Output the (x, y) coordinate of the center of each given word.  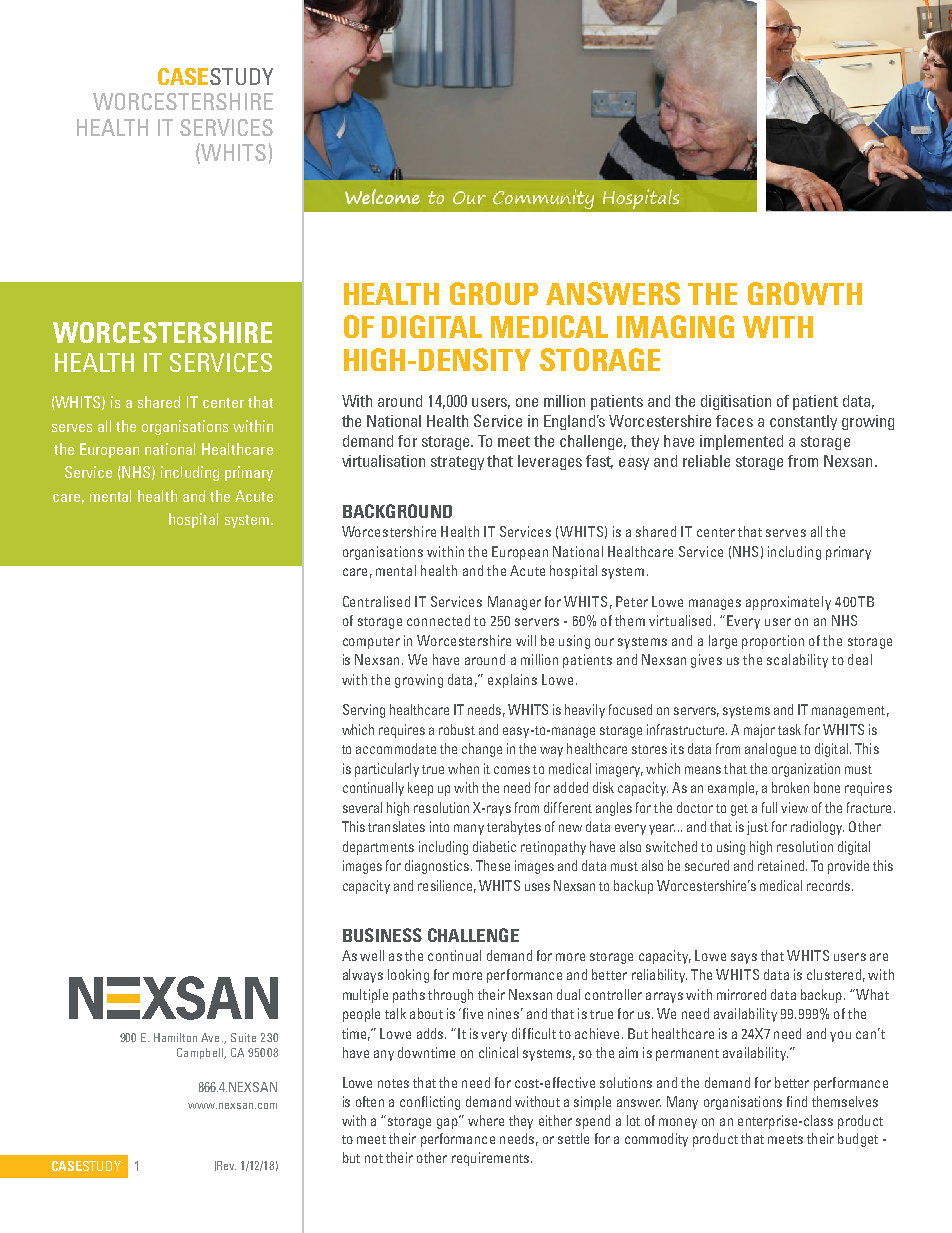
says (744, 958)
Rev (226, 1165)
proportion (773, 642)
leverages (550, 462)
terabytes (514, 828)
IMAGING (675, 326)
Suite (243, 1037)
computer (371, 643)
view (794, 807)
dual (568, 994)
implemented (741, 442)
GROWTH (805, 293)
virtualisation (383, 461)
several (362, 807)
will (526, 640)
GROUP (494, 293)
